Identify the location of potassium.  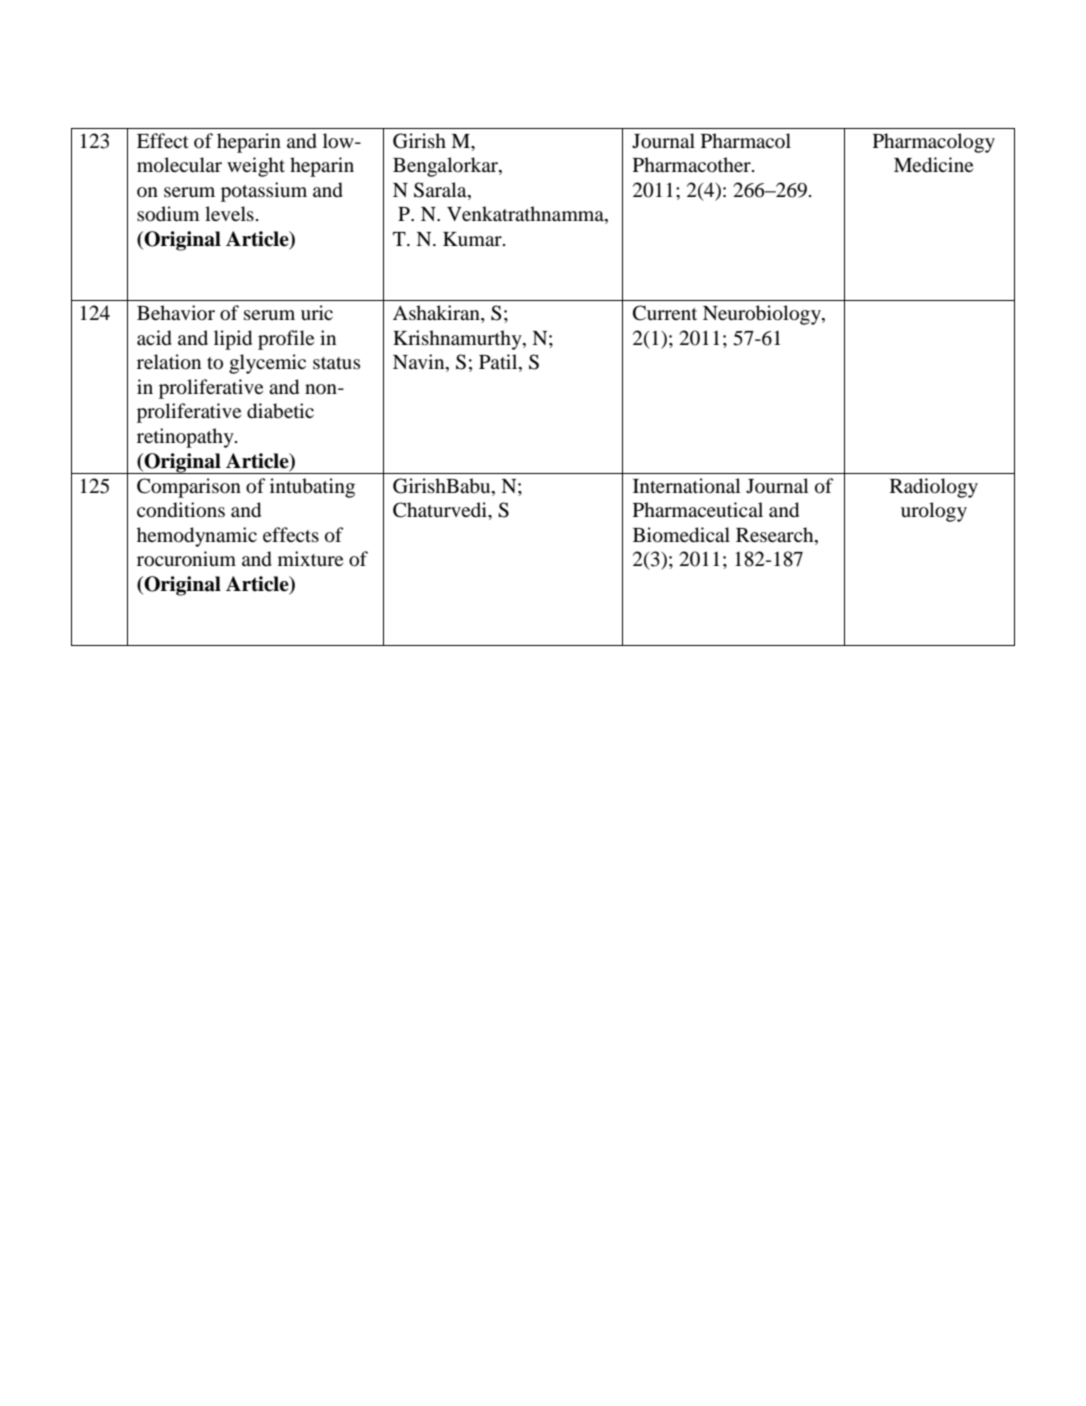
(264, 192).
